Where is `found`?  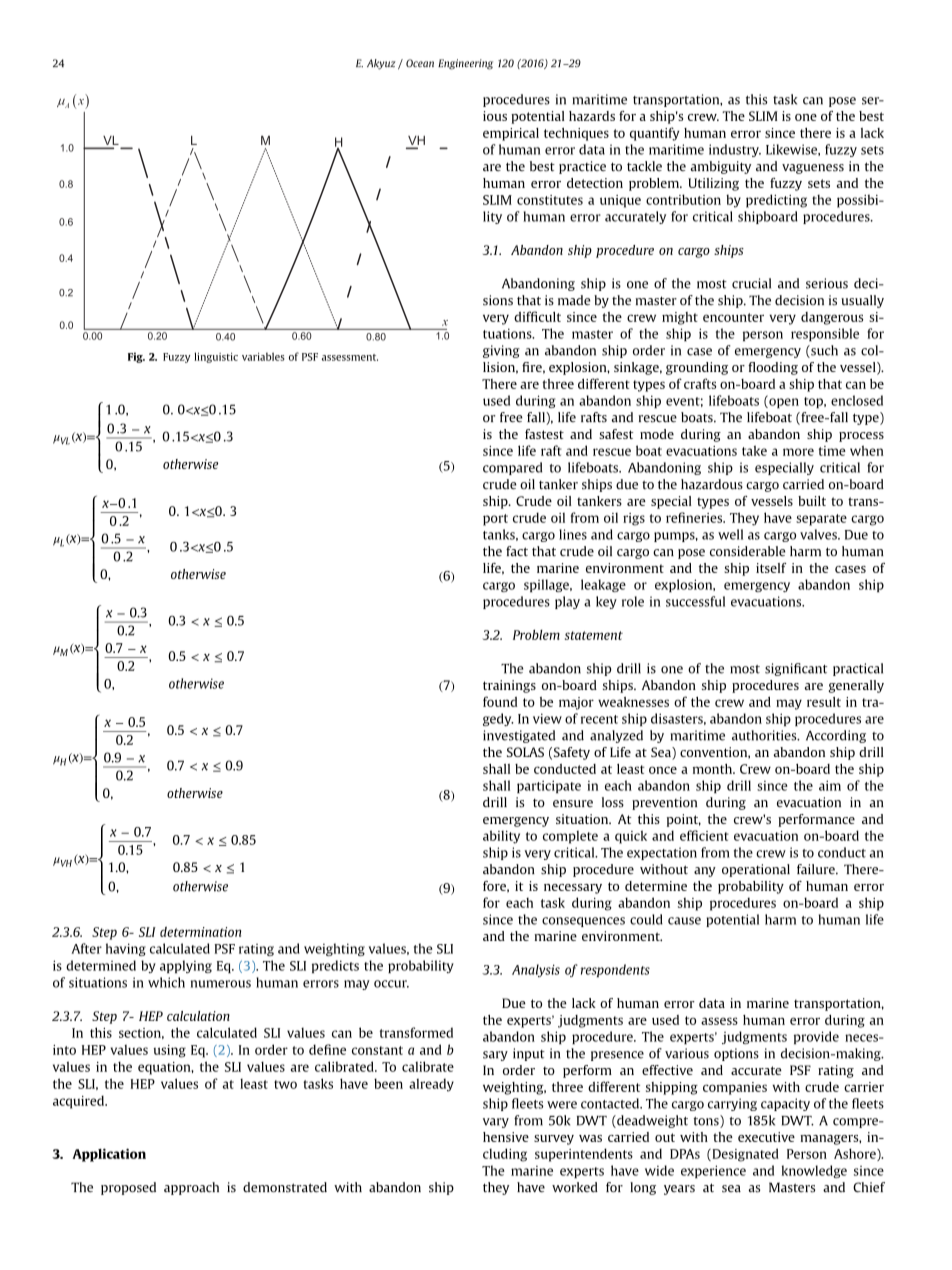 found is located at coordinates (500, 701).
